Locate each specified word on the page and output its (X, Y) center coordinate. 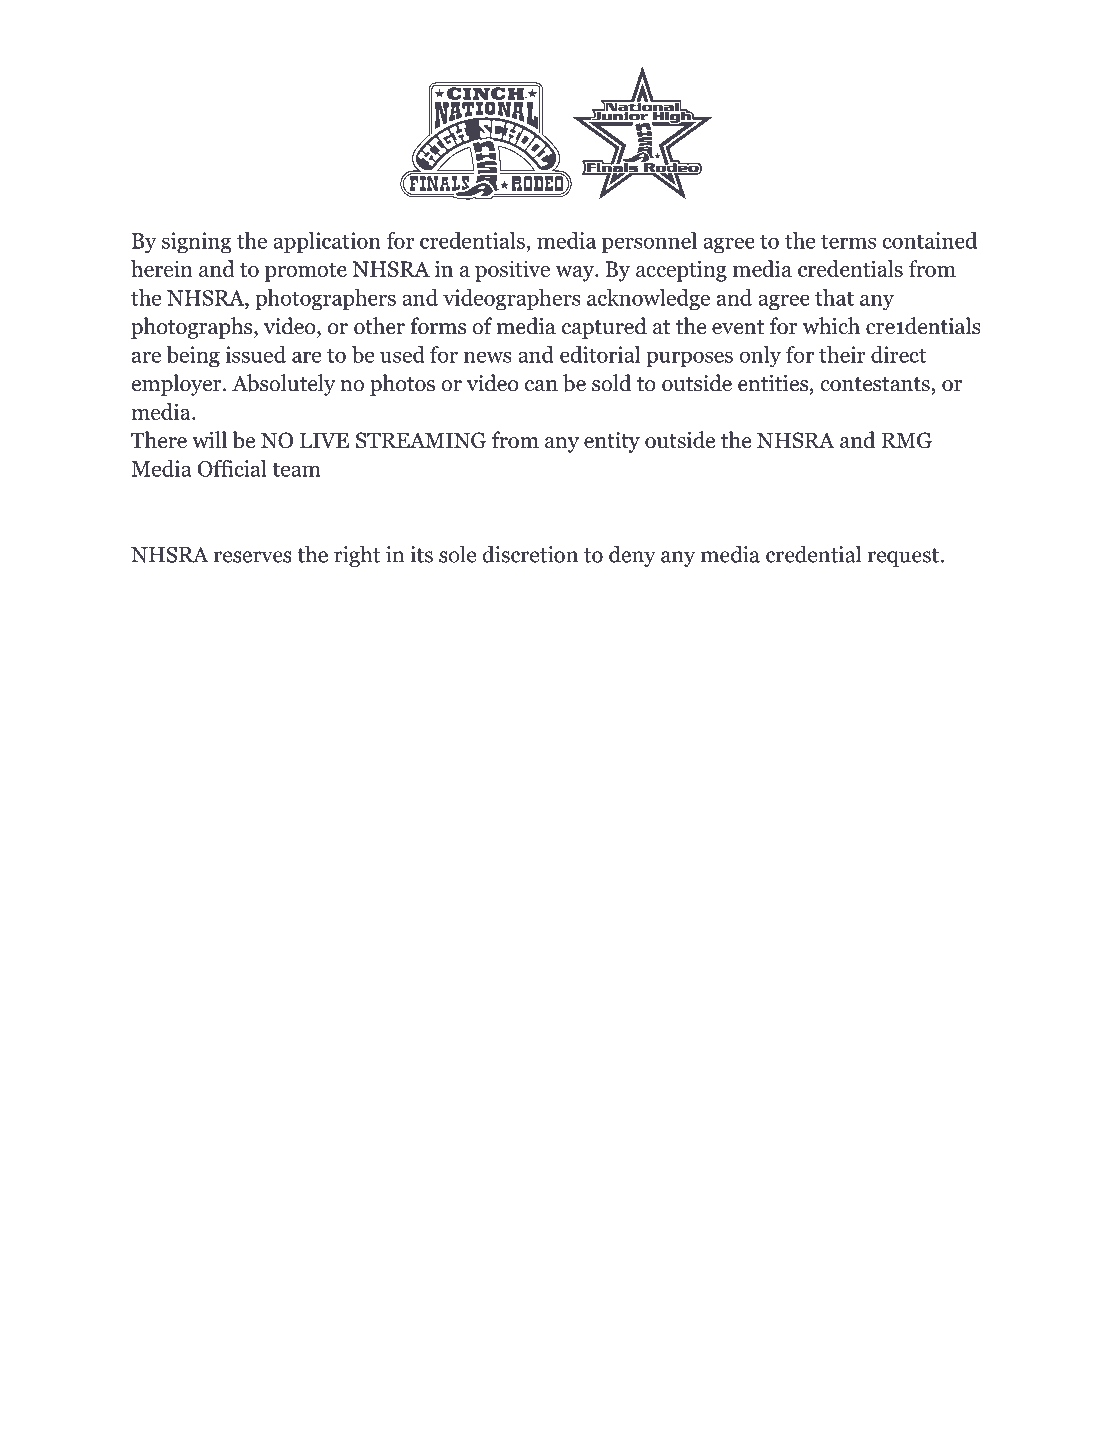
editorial (600, 354)
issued (255, 354)
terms (848, 241)
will (209, 439)
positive (512, 271)
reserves (253, 557)
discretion (530, 554)
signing (196, 243)
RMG (907, 440)
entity (612, 442)
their (842, 354)
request (903, 557)
